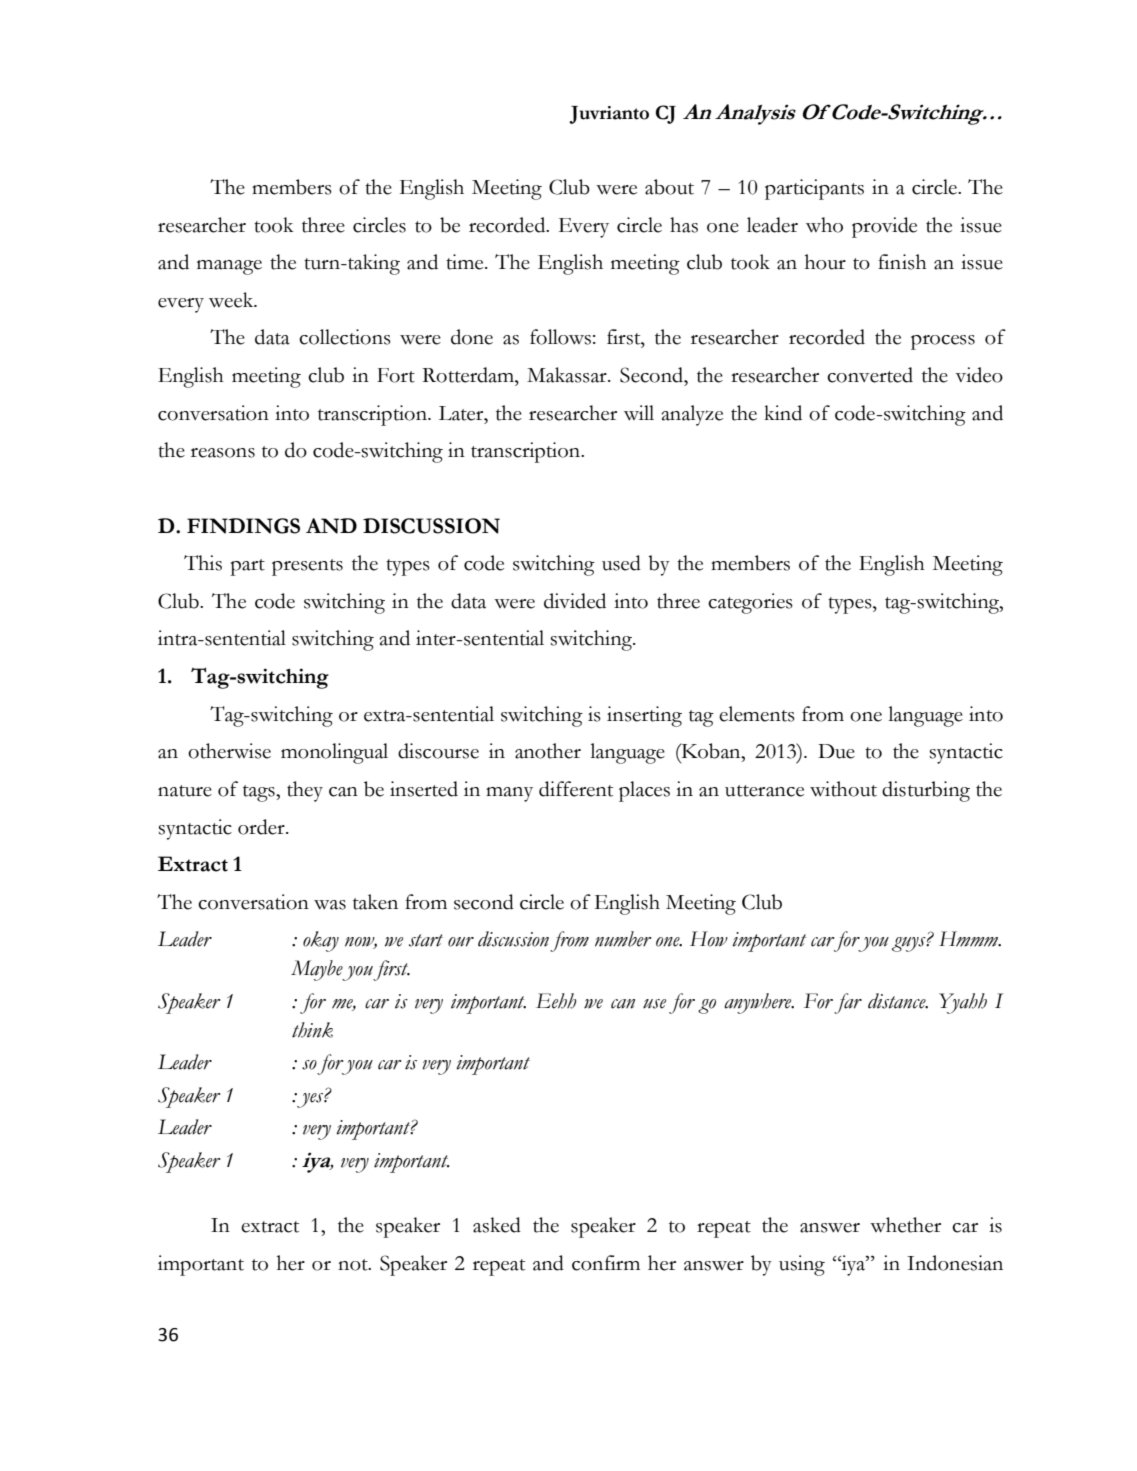 The image size is (1137, 1471). I want to click on otherwise, so click(229, 751).
